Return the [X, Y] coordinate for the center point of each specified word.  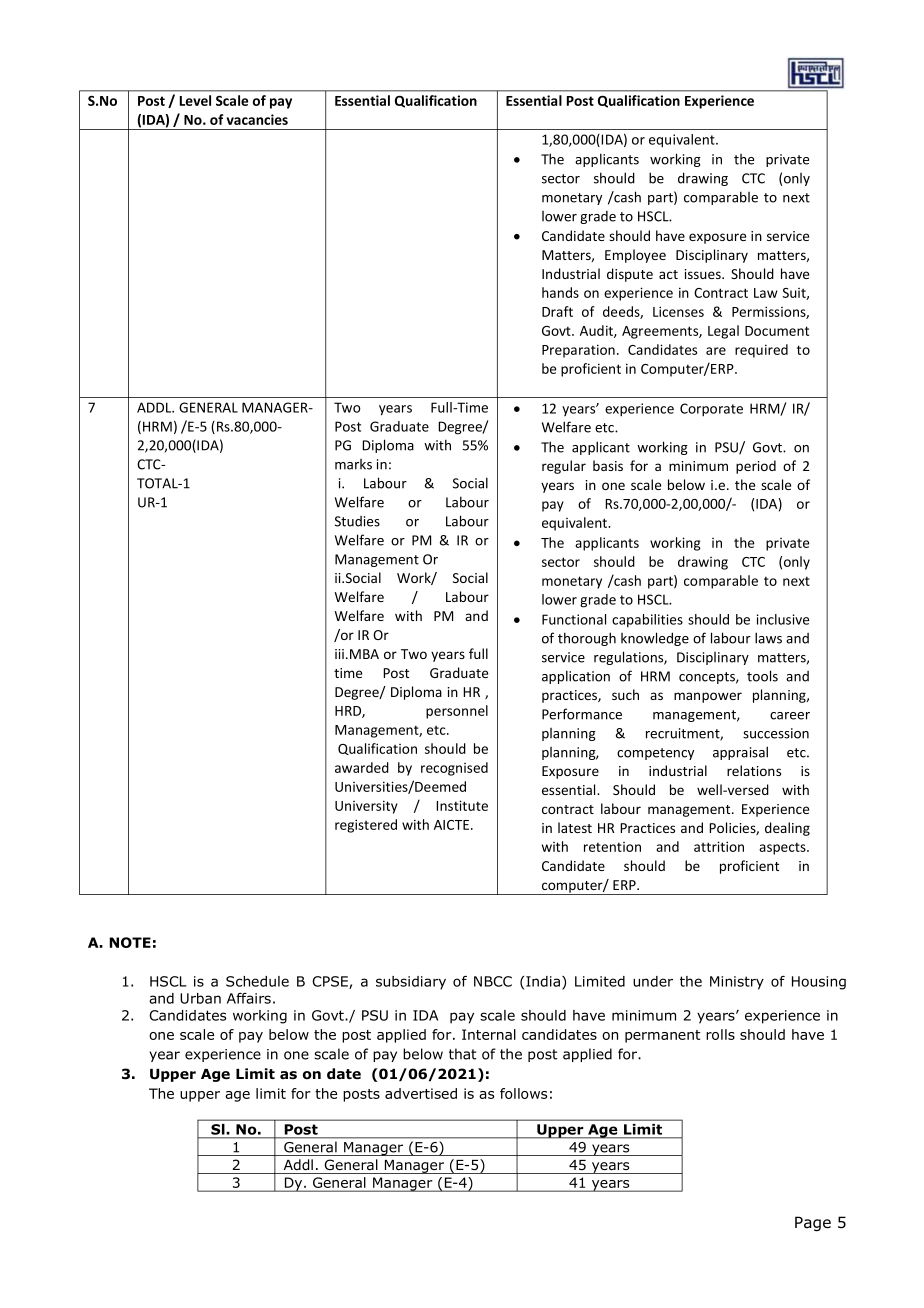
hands [560, 292]
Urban [200, 998]
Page [813, 1223]
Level [195, 100]
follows [523, 1093]
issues [704, 274]
